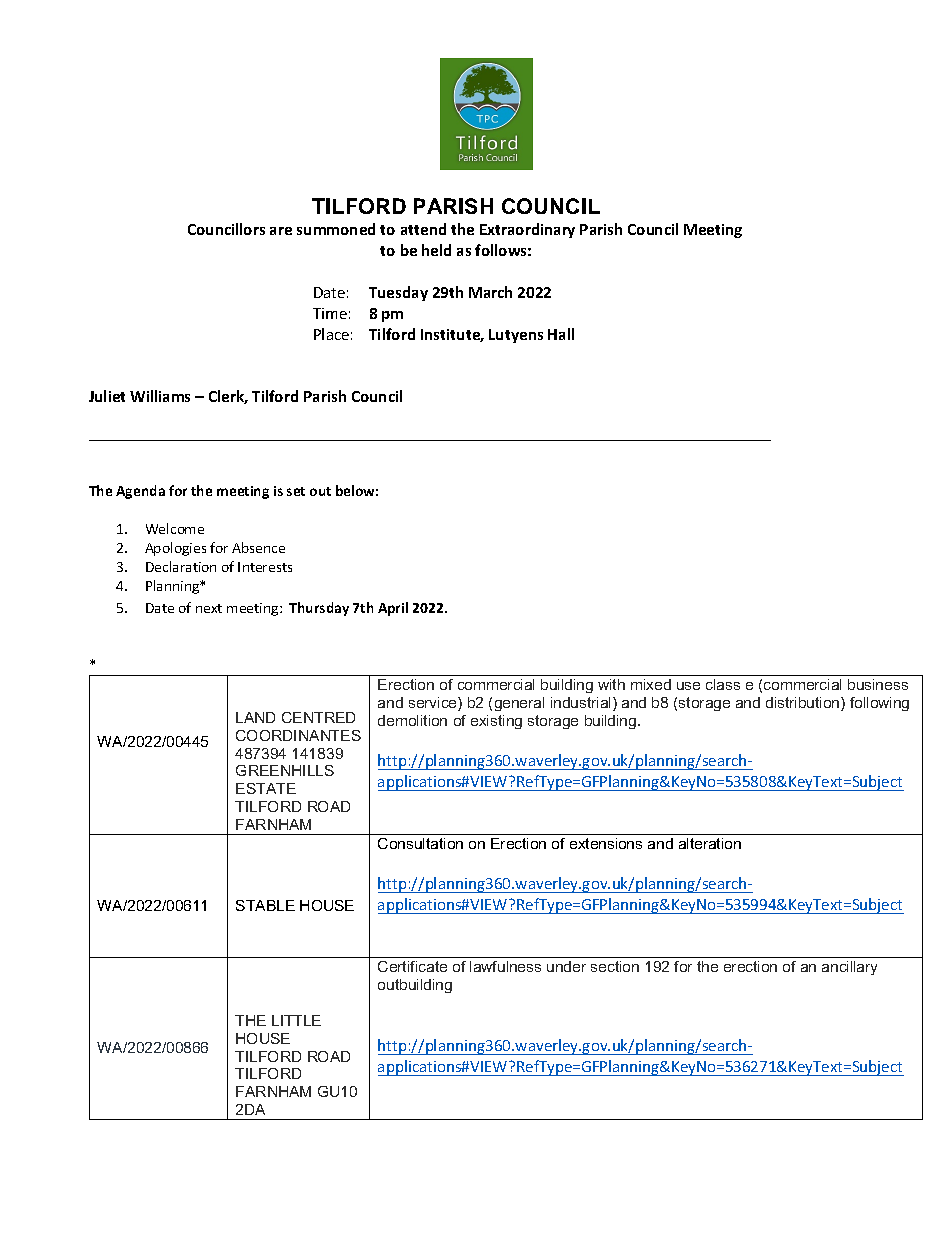  What do you see at coordinates (420, 843) in the screenshot?
I see `Consultation` at bounding box center [420, 843].
